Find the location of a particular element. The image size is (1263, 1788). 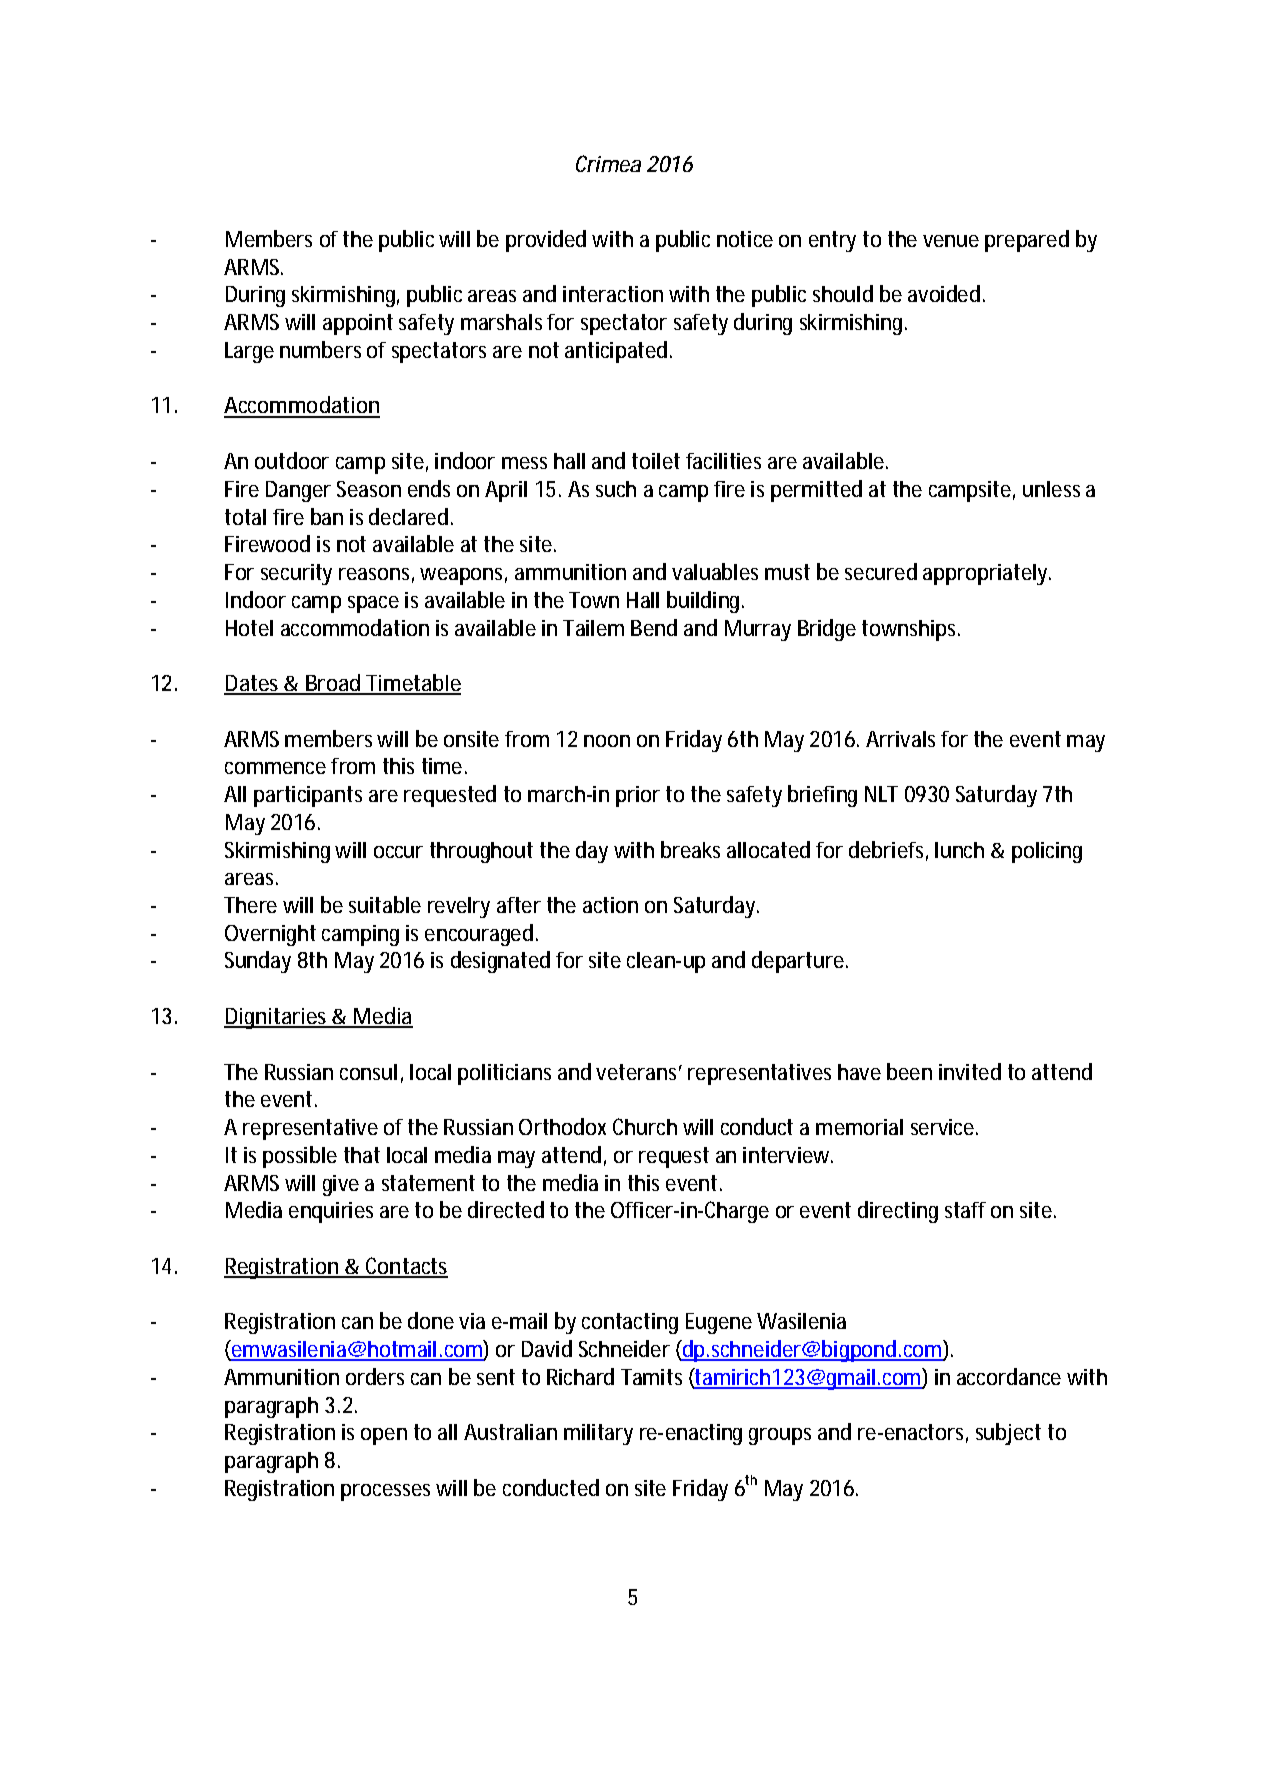

military is located at coordinates (598, 1434).
